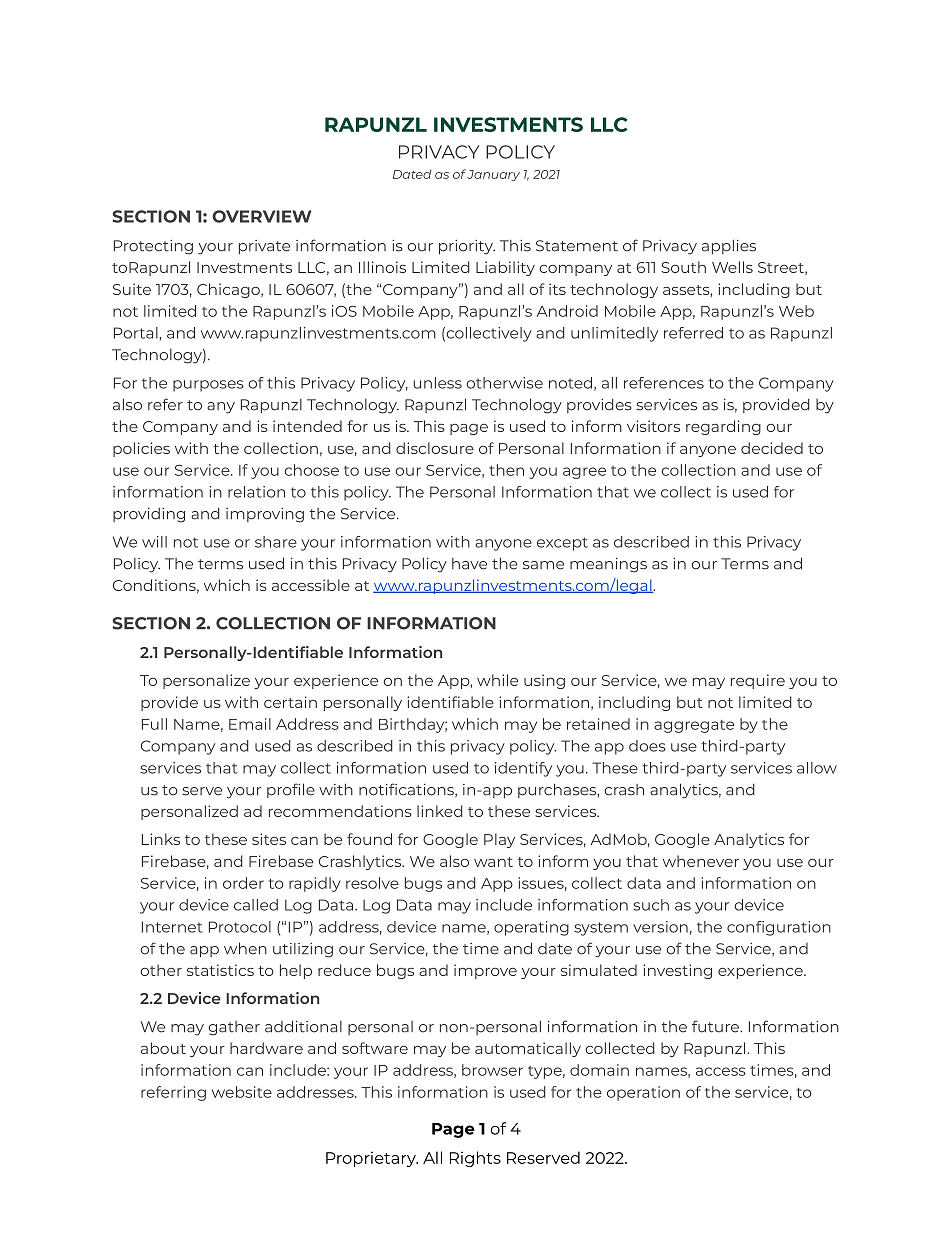 The width and height of the screenshot is (952, 1233). I want to click on OVERVIEW, so click(261, 216).
